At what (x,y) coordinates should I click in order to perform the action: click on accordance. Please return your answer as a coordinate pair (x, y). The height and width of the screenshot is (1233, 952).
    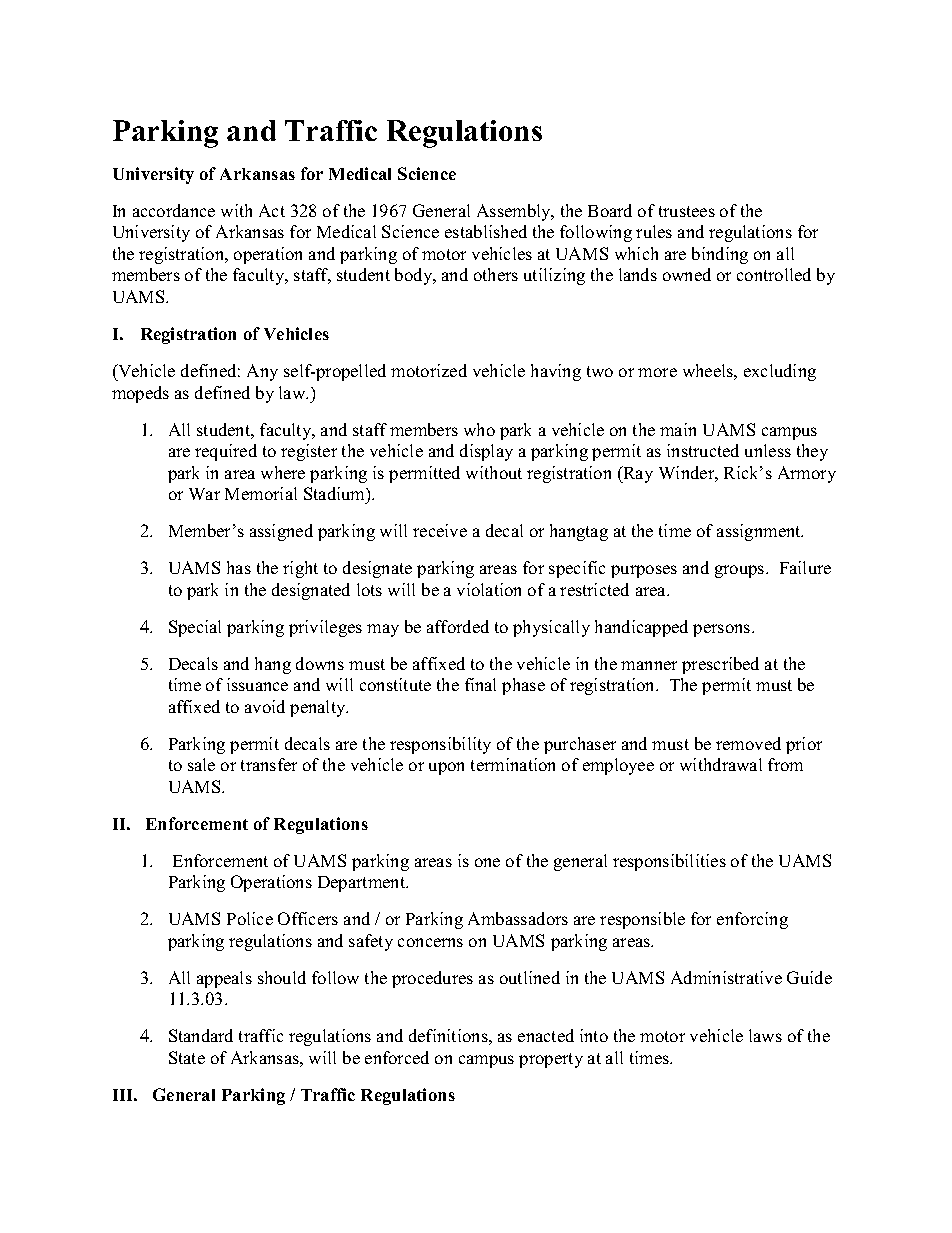
    Looking at the image, I should click on (174, 210).
